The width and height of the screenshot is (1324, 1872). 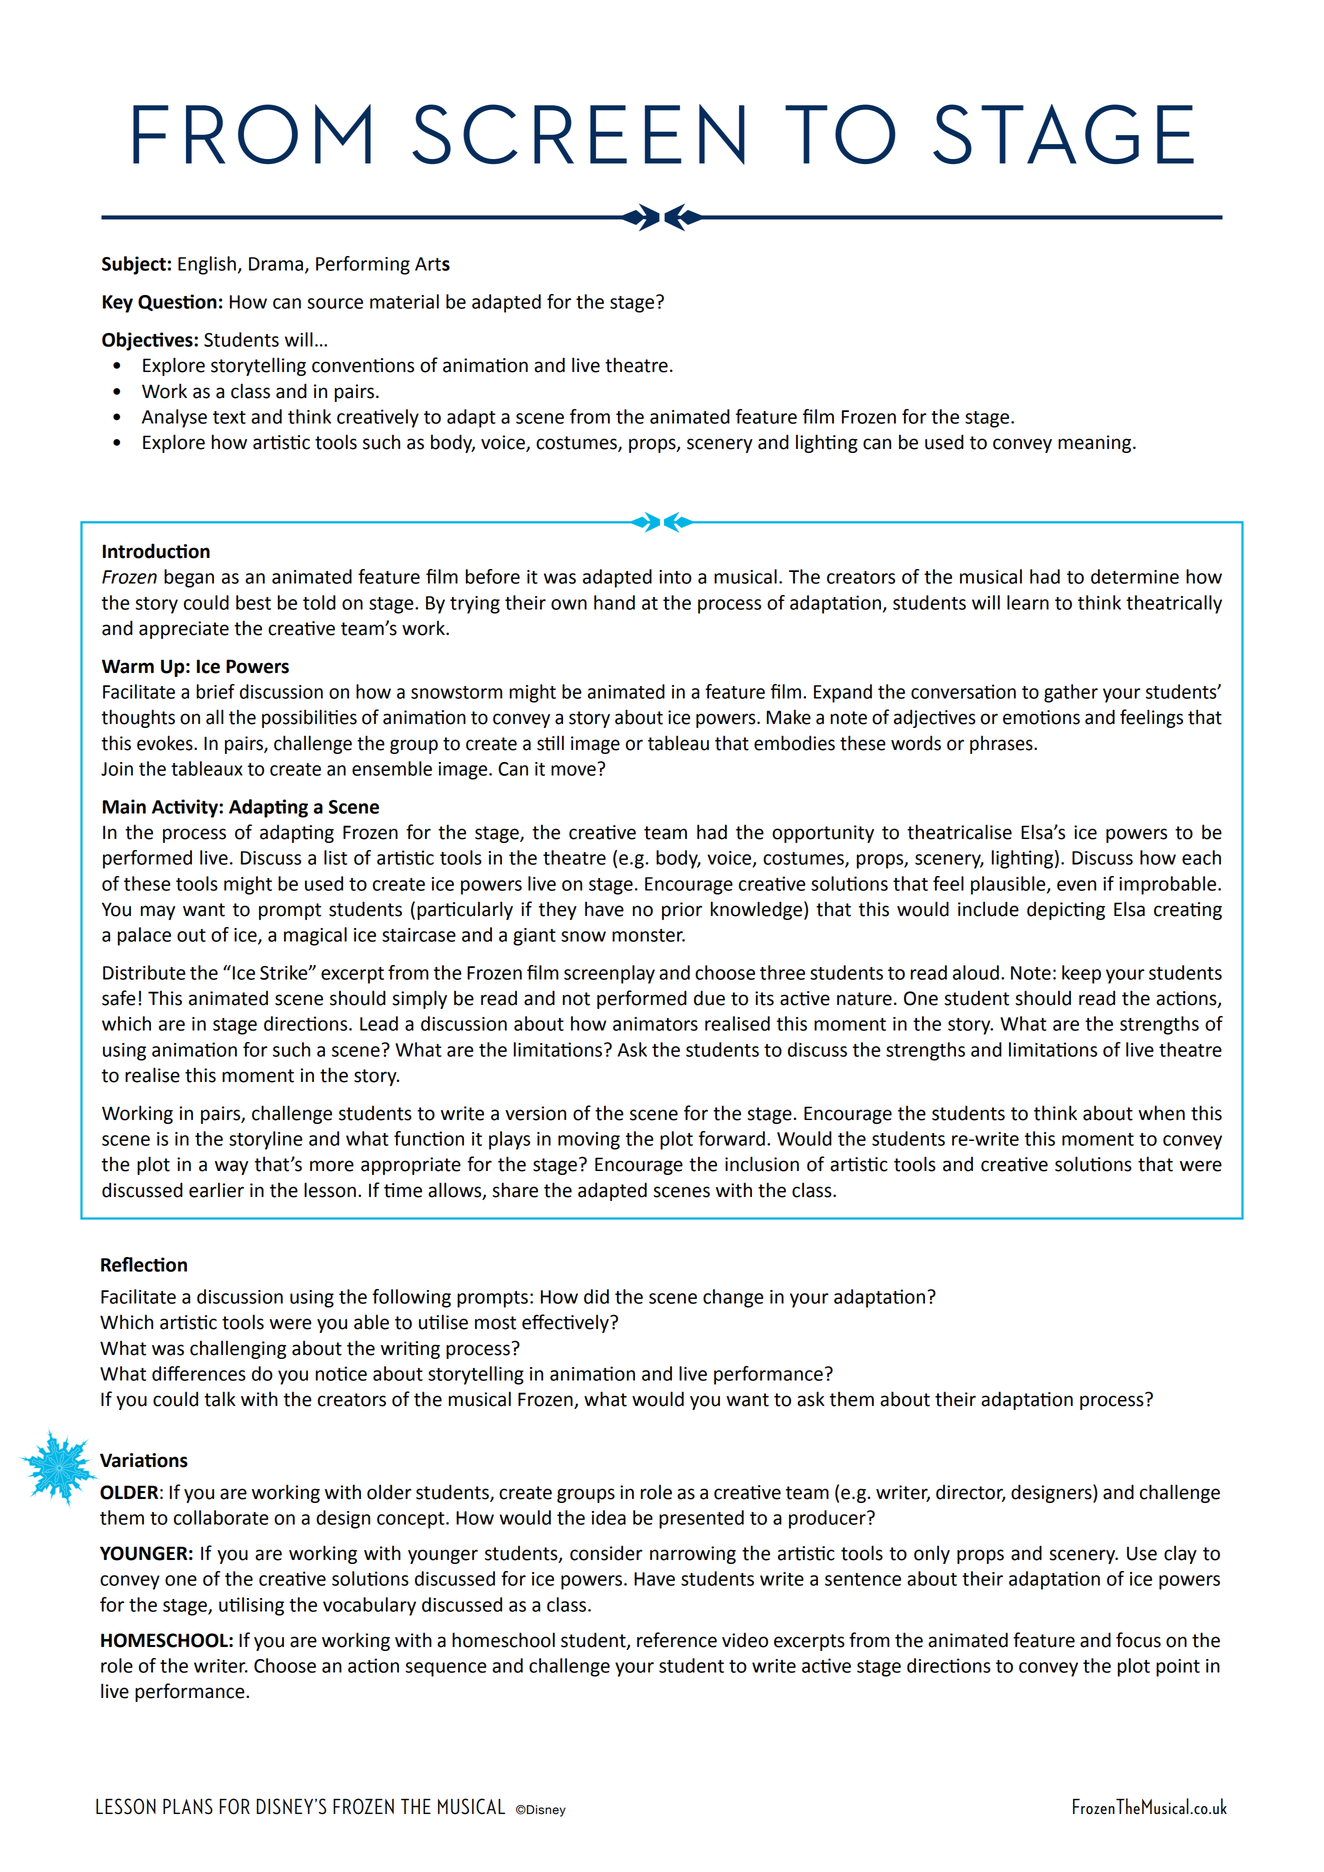 I want to click on point, so click(x=1178, y=1668).
